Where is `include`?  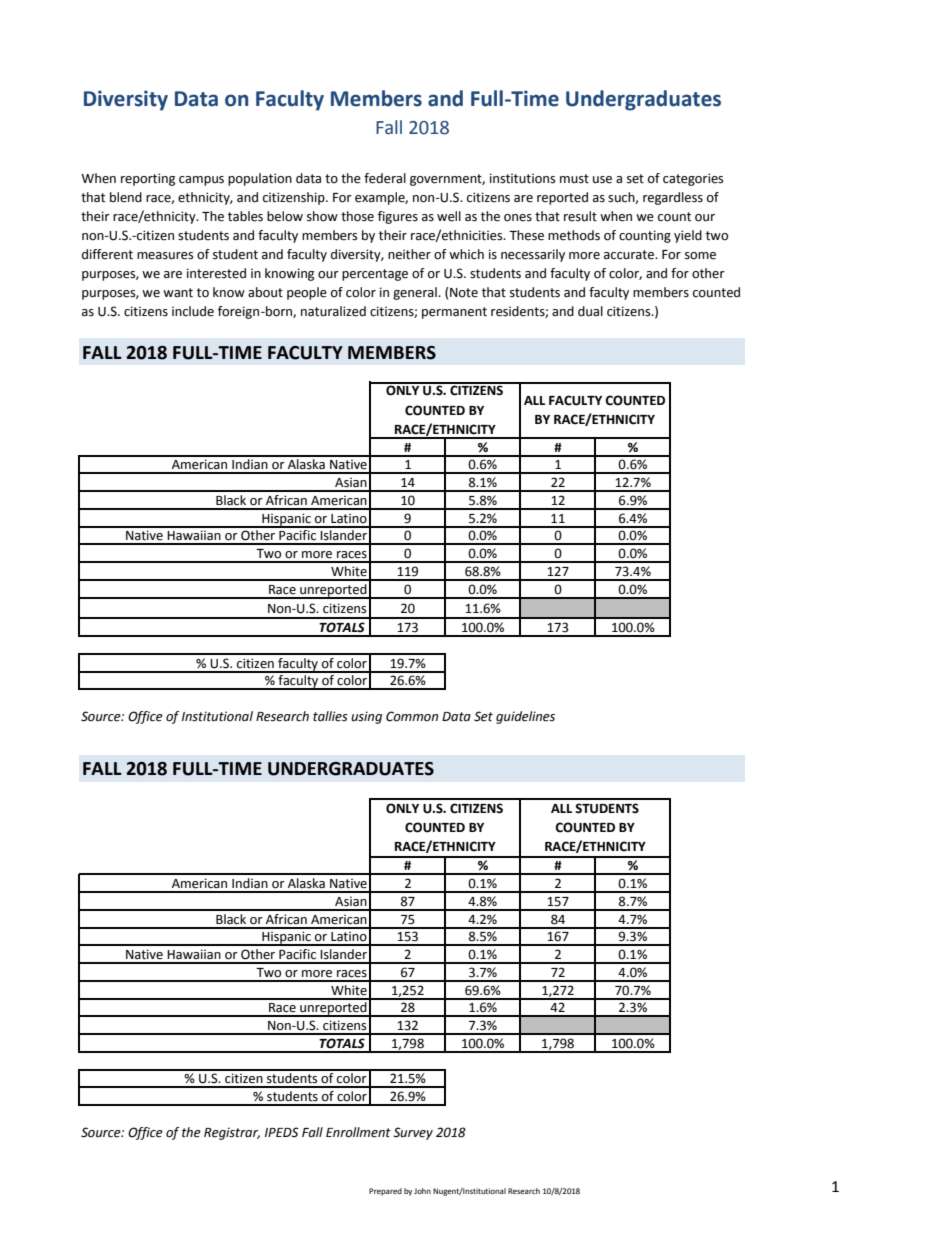 include is located at coordinates (193, 311).
